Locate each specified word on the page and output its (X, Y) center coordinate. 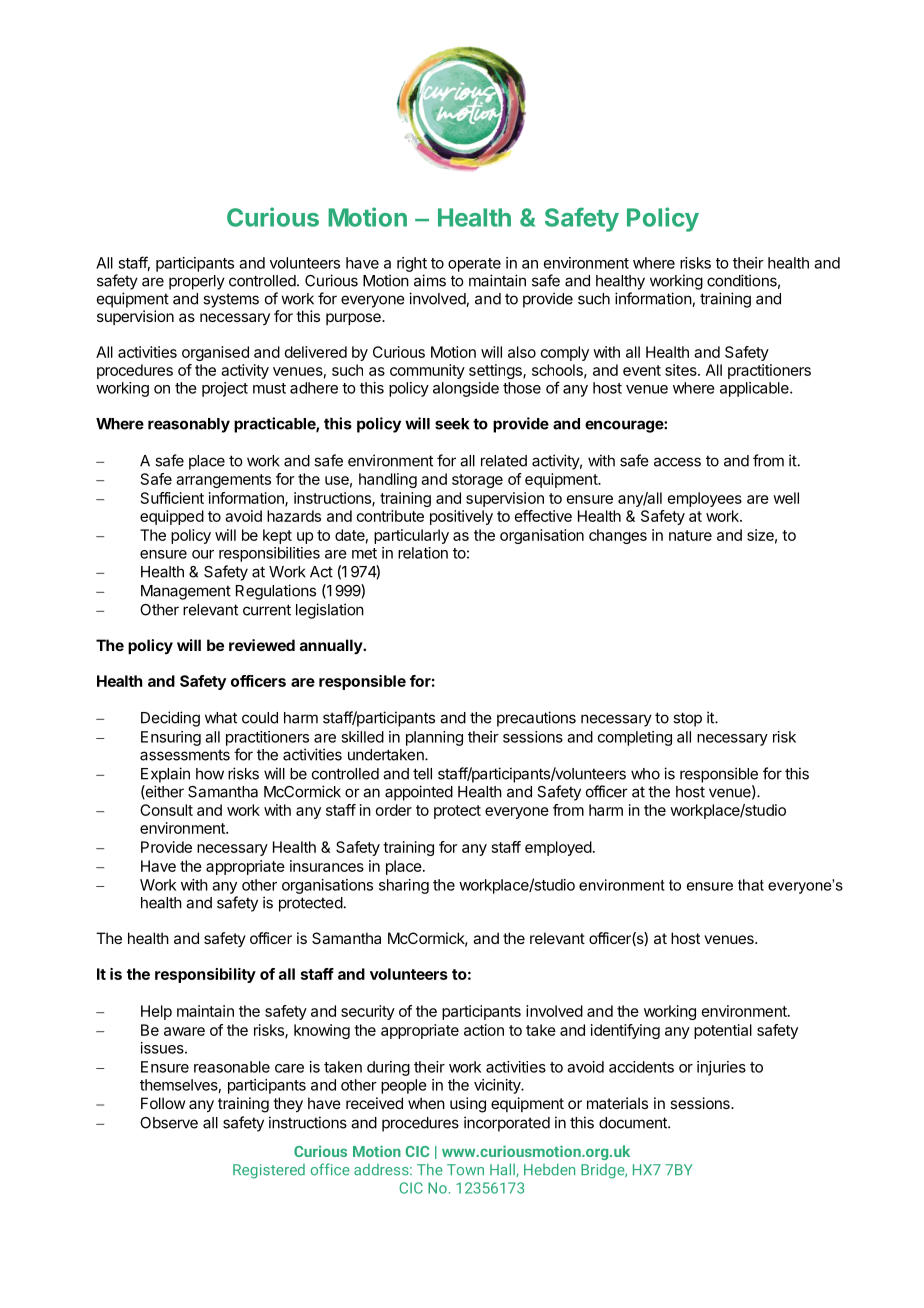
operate (474, 265)
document (634, 1123)
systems (231, 300)
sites (682, 370)
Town (465, 1170)
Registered (269, 1171)
